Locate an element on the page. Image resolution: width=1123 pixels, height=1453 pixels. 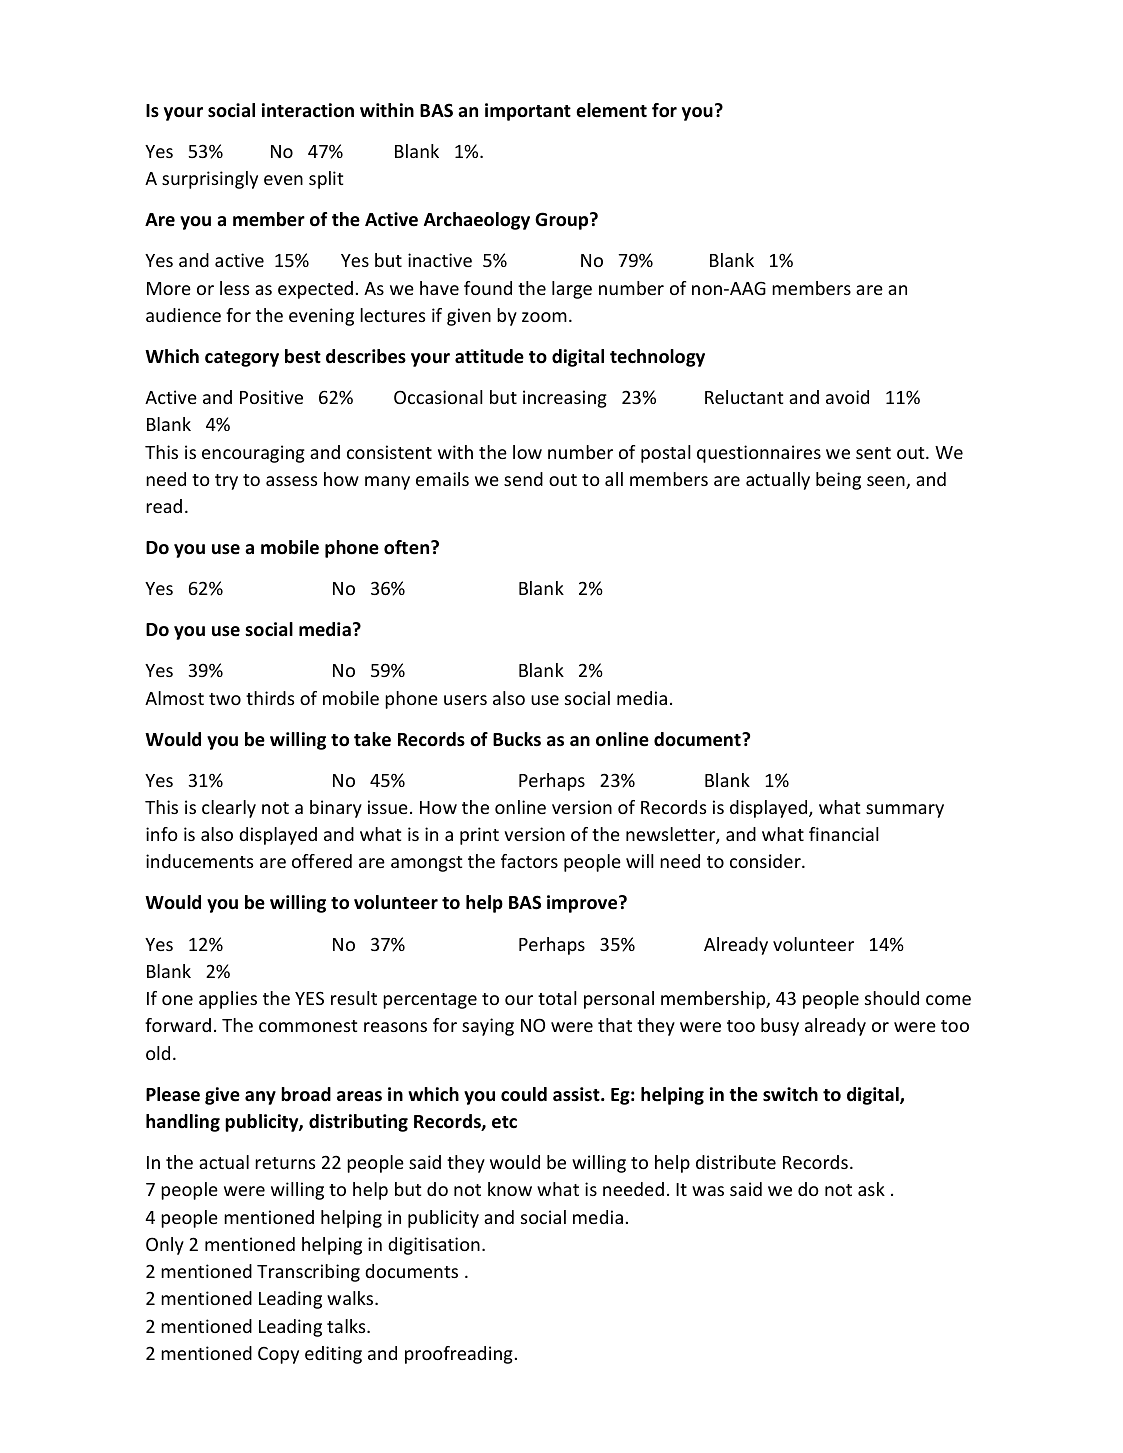
important is located at coordinates (528, 112).
